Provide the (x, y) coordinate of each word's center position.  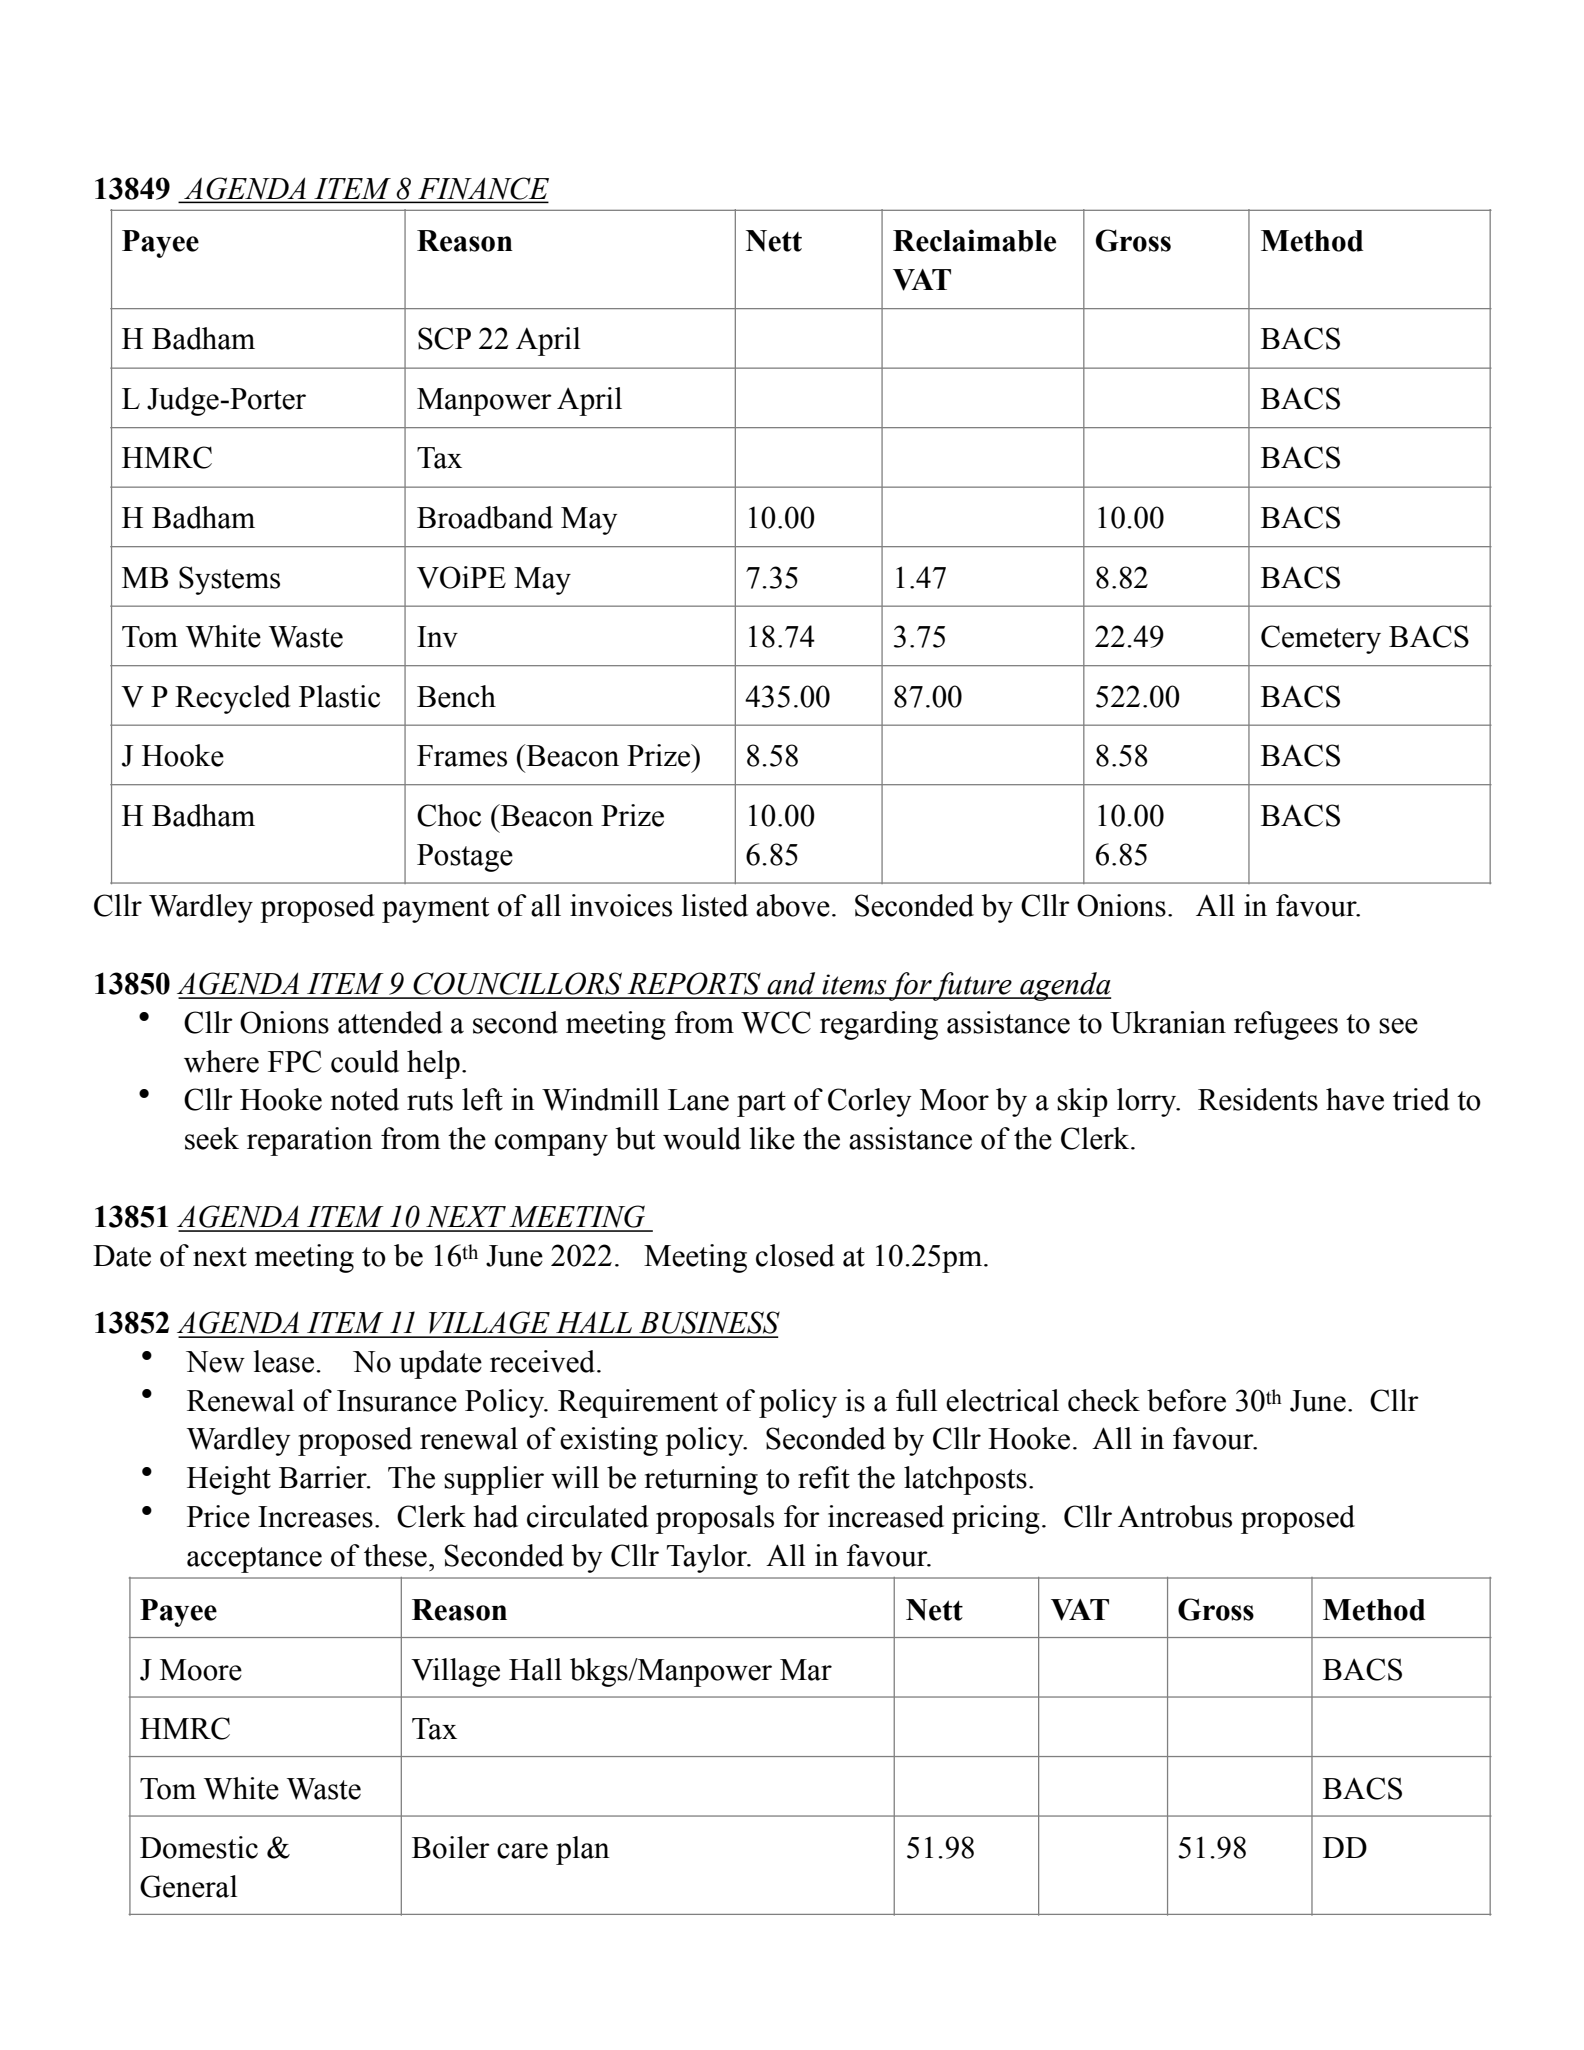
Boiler (451, 1847)
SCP (444, 338)
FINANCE (482, 189)
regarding (879, 1025)
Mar (806, 1670)
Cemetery (1321, 639)
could (365, 1061)
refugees (1286, 1025)
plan (583, 1850)
